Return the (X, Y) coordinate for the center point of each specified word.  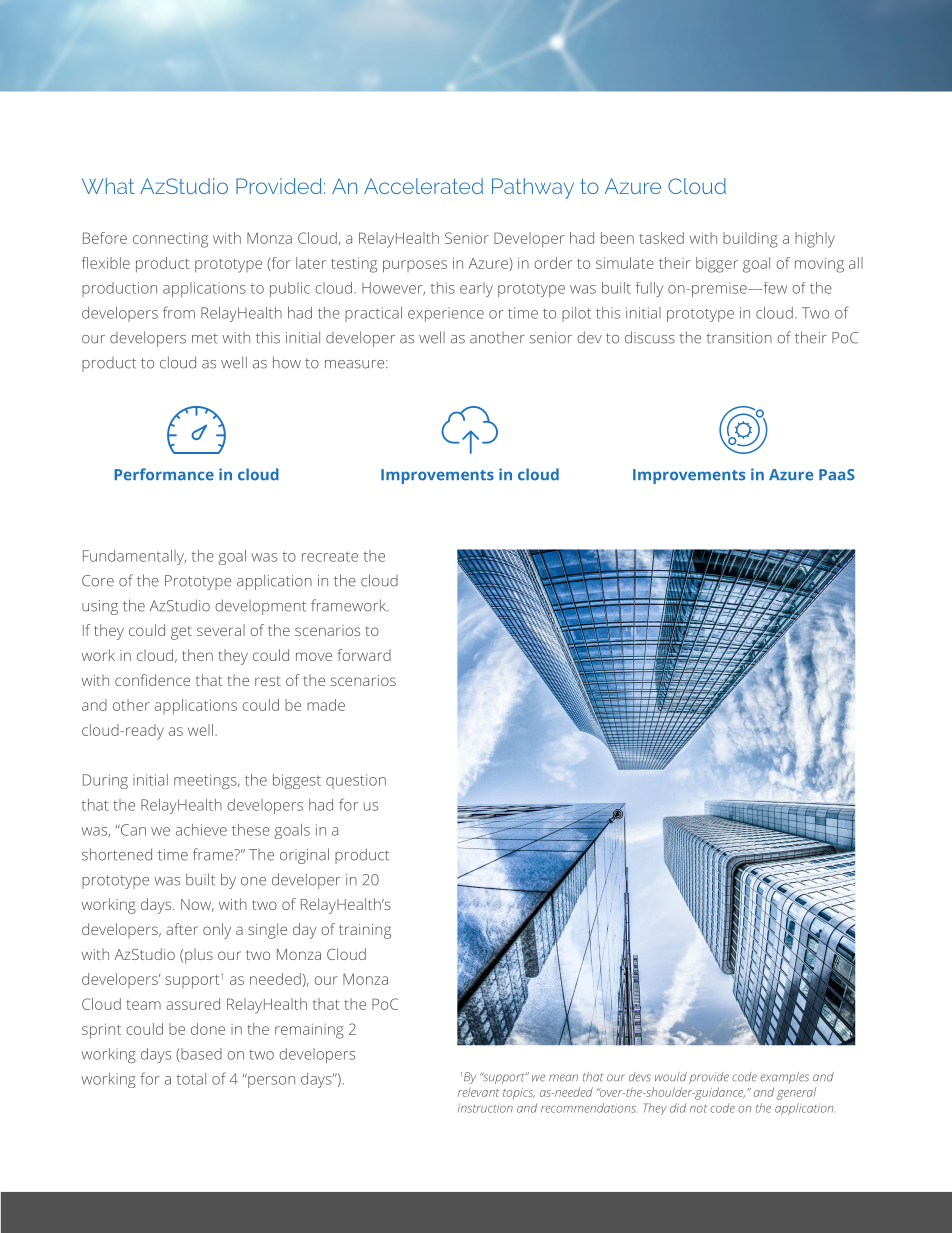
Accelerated (423, 186)
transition (739, 338)
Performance (164, 474)
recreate (330, 556)
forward (364, 655)
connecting (170, 240)
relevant (478, 1092)
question (356, 781)
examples (784, 1078)
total (191, 1079)
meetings (206, 781)
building (750, 240)
